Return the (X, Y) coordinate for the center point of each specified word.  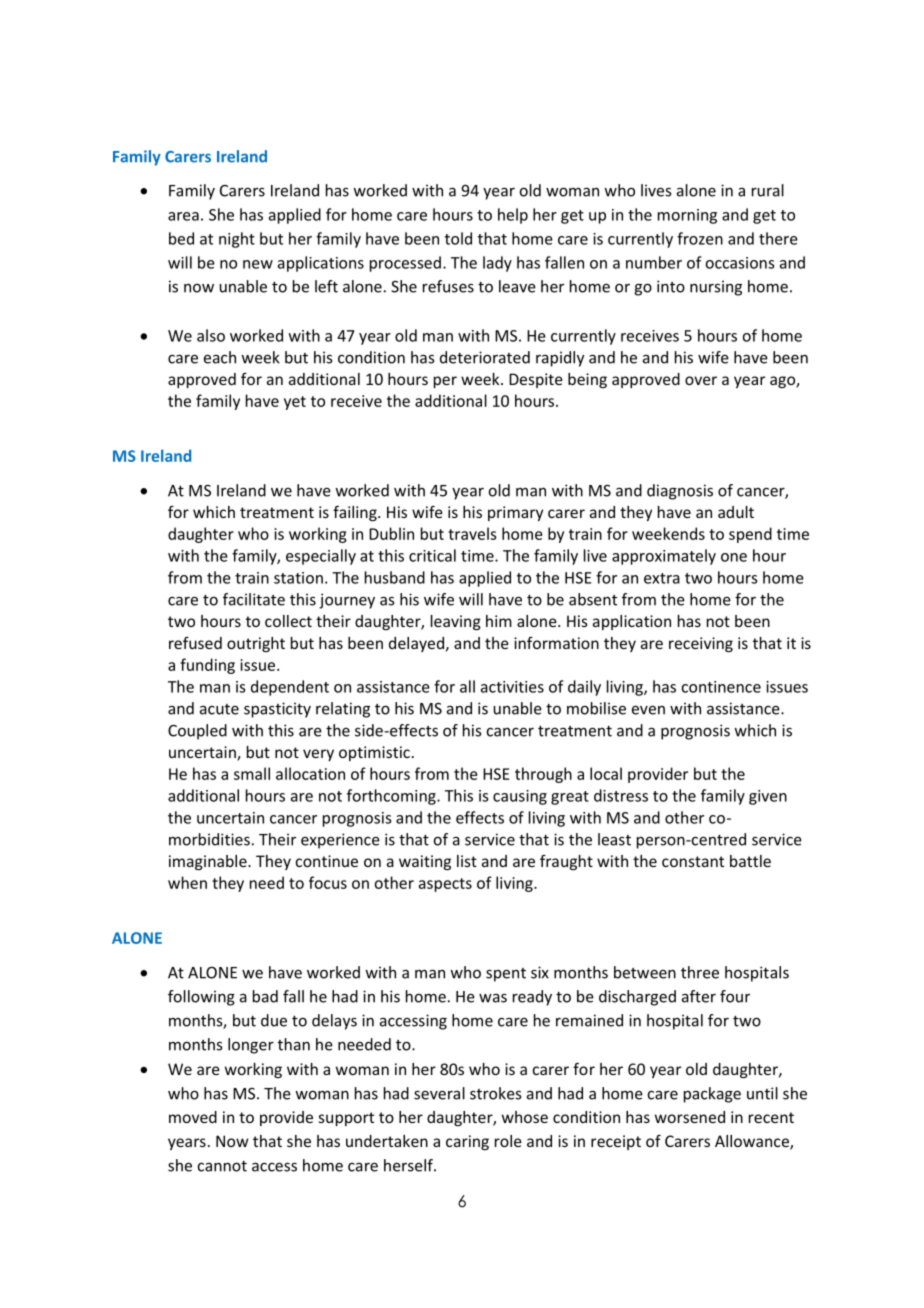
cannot (222, 1166)
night (237, 240)
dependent (290, 688)
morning (687, 216)
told (458, 238)
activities (512, 687)
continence (721, 687)
